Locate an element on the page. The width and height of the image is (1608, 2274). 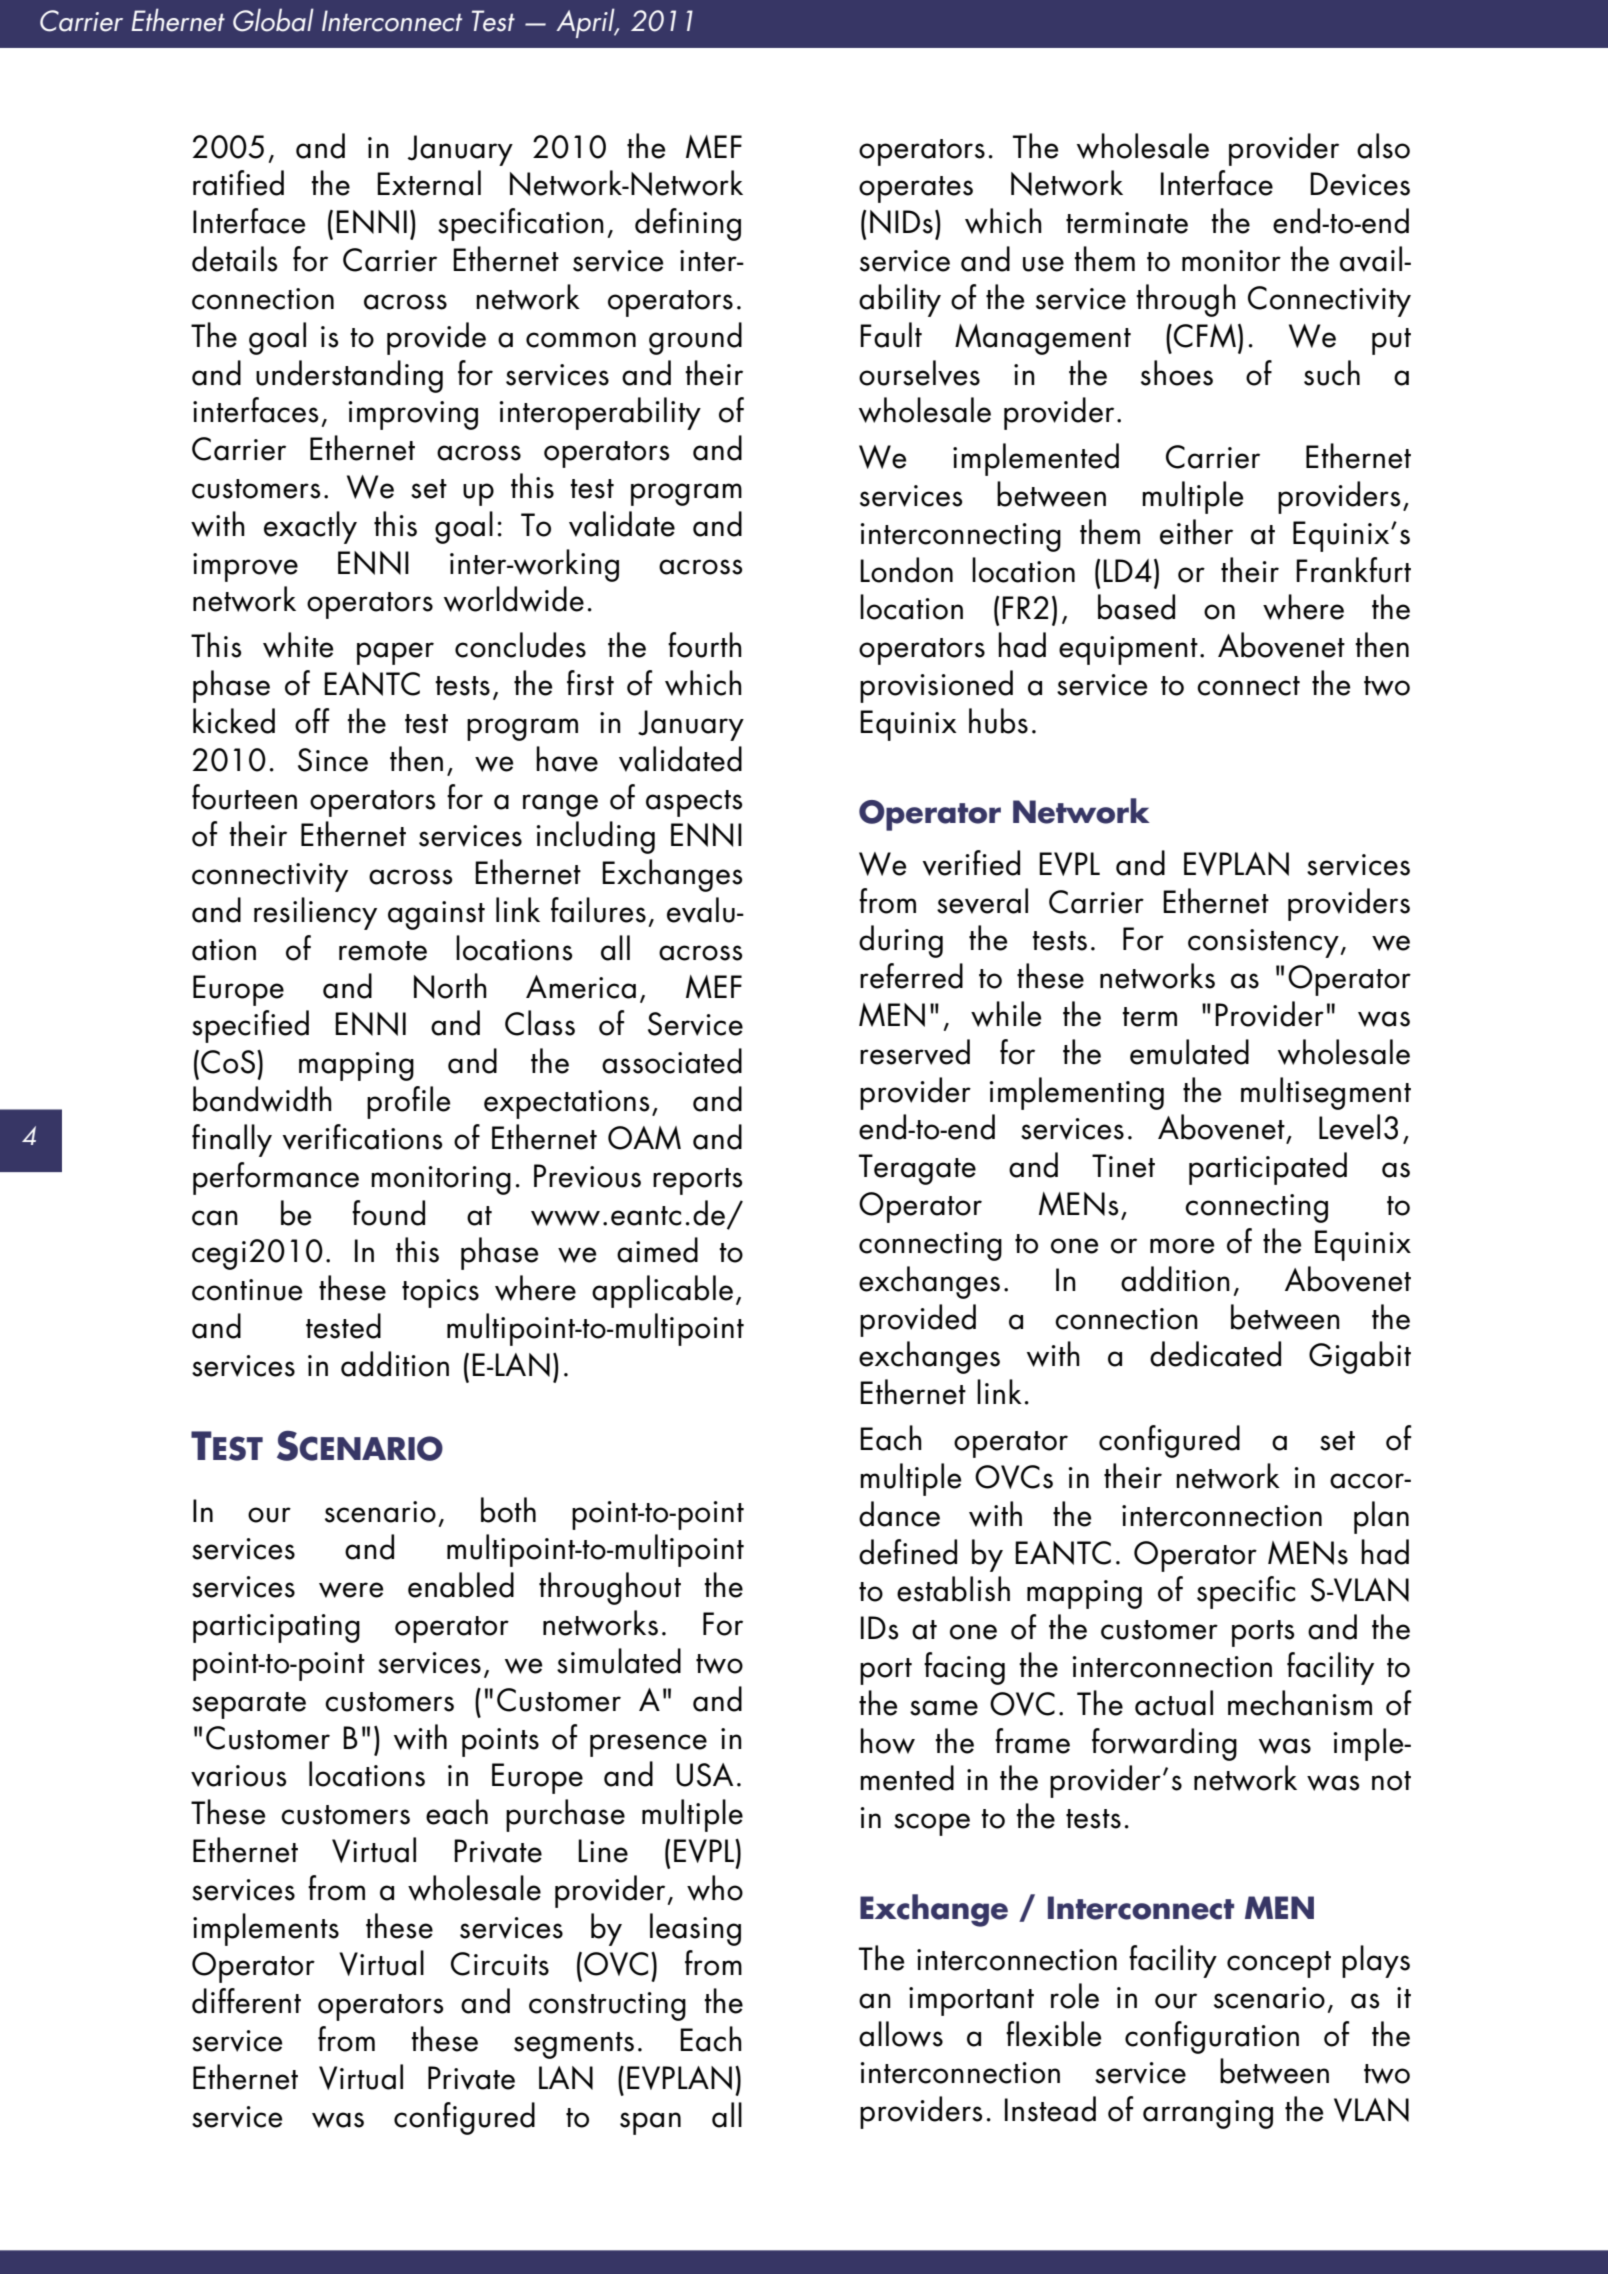
different is located at coordinates (246, 2001).
